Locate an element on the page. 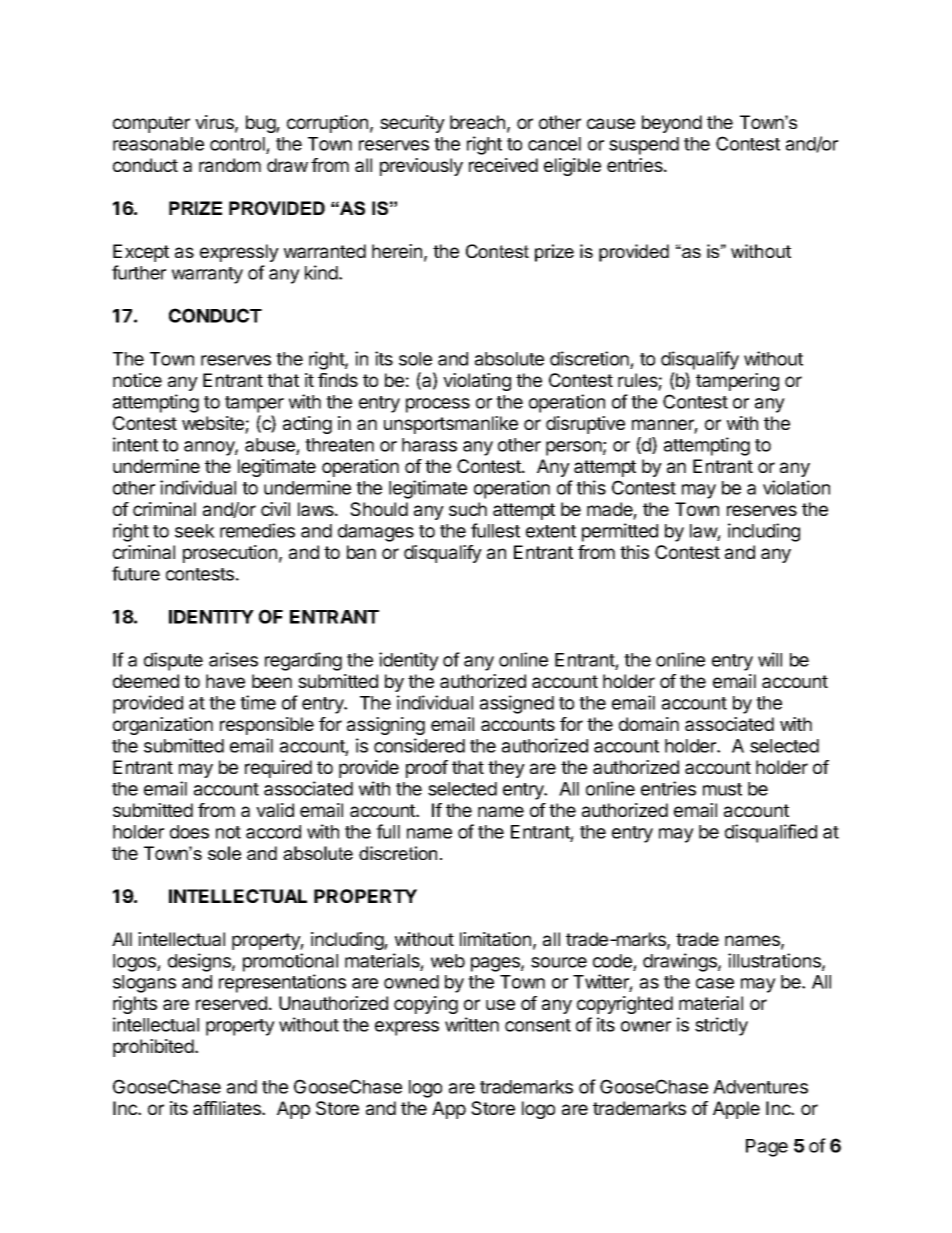  assigned is located at coordinates (517, 704).
